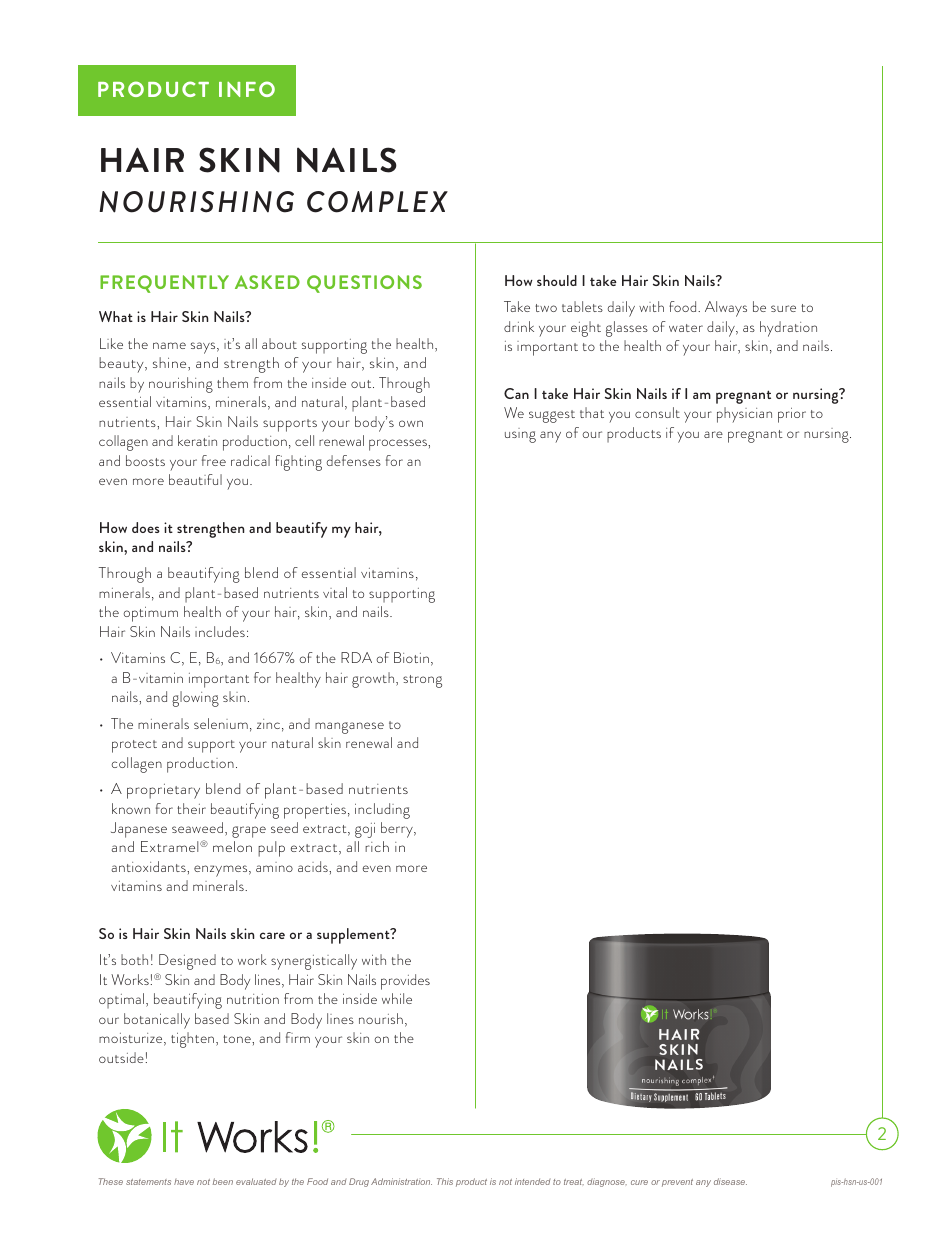 This screenshot has width=952, height=1233. What do you see at coordinates (422, 681) in the screenshot?
I see `strong` at bounding box center [422, 681].
